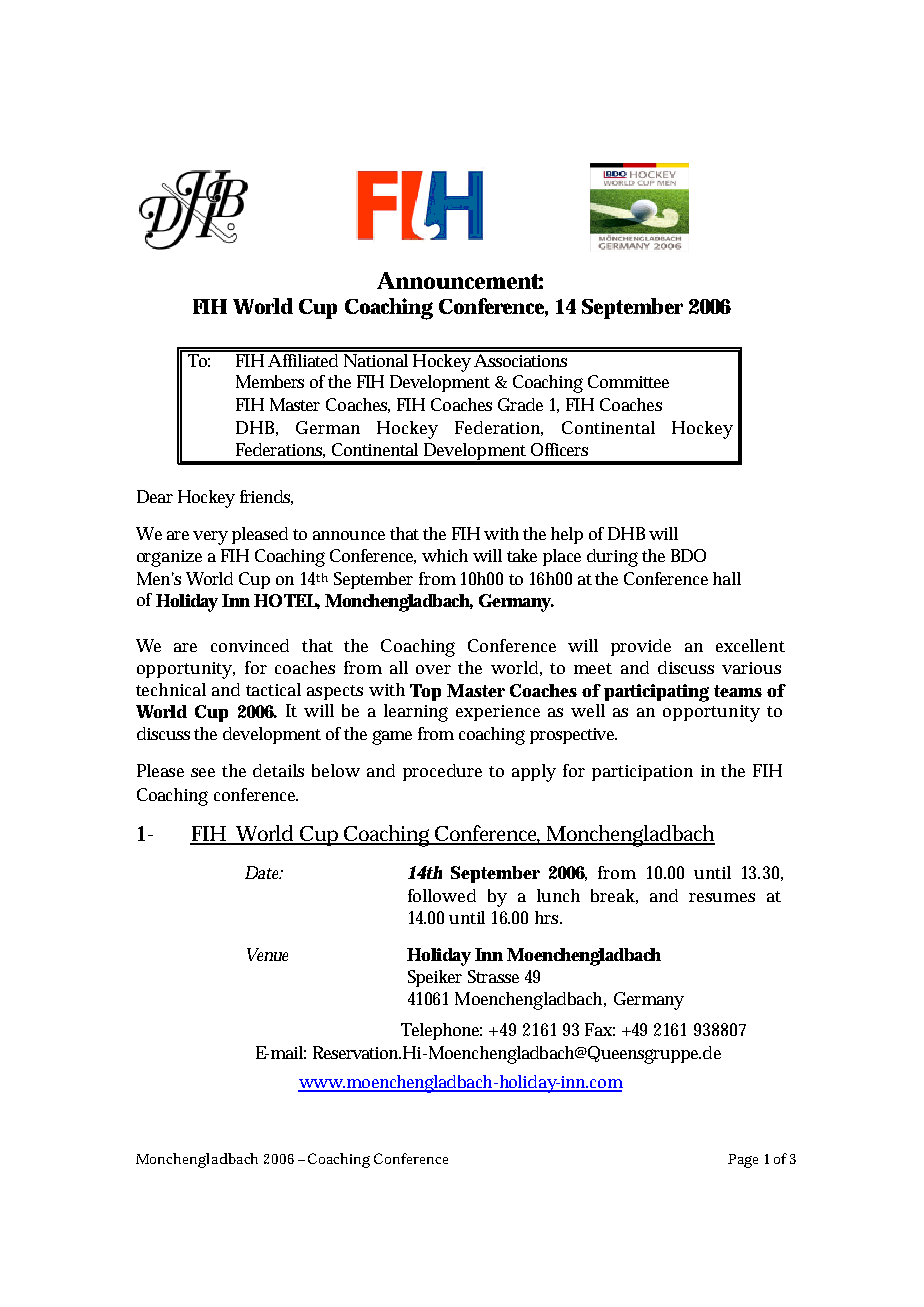  I want to click on resumes, so click(722, 897).
